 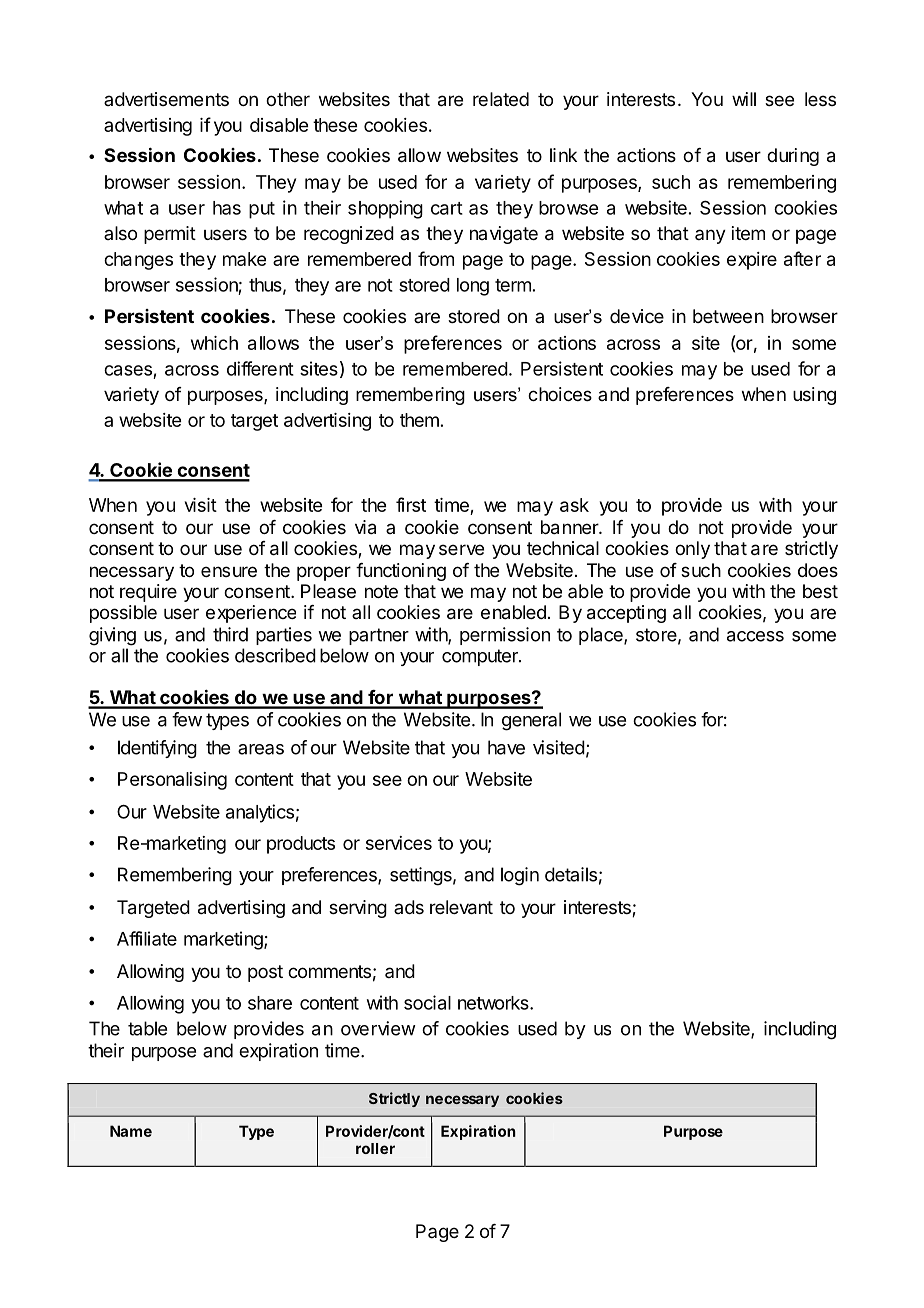 I want to click on related, so click(x=501, y=99).
